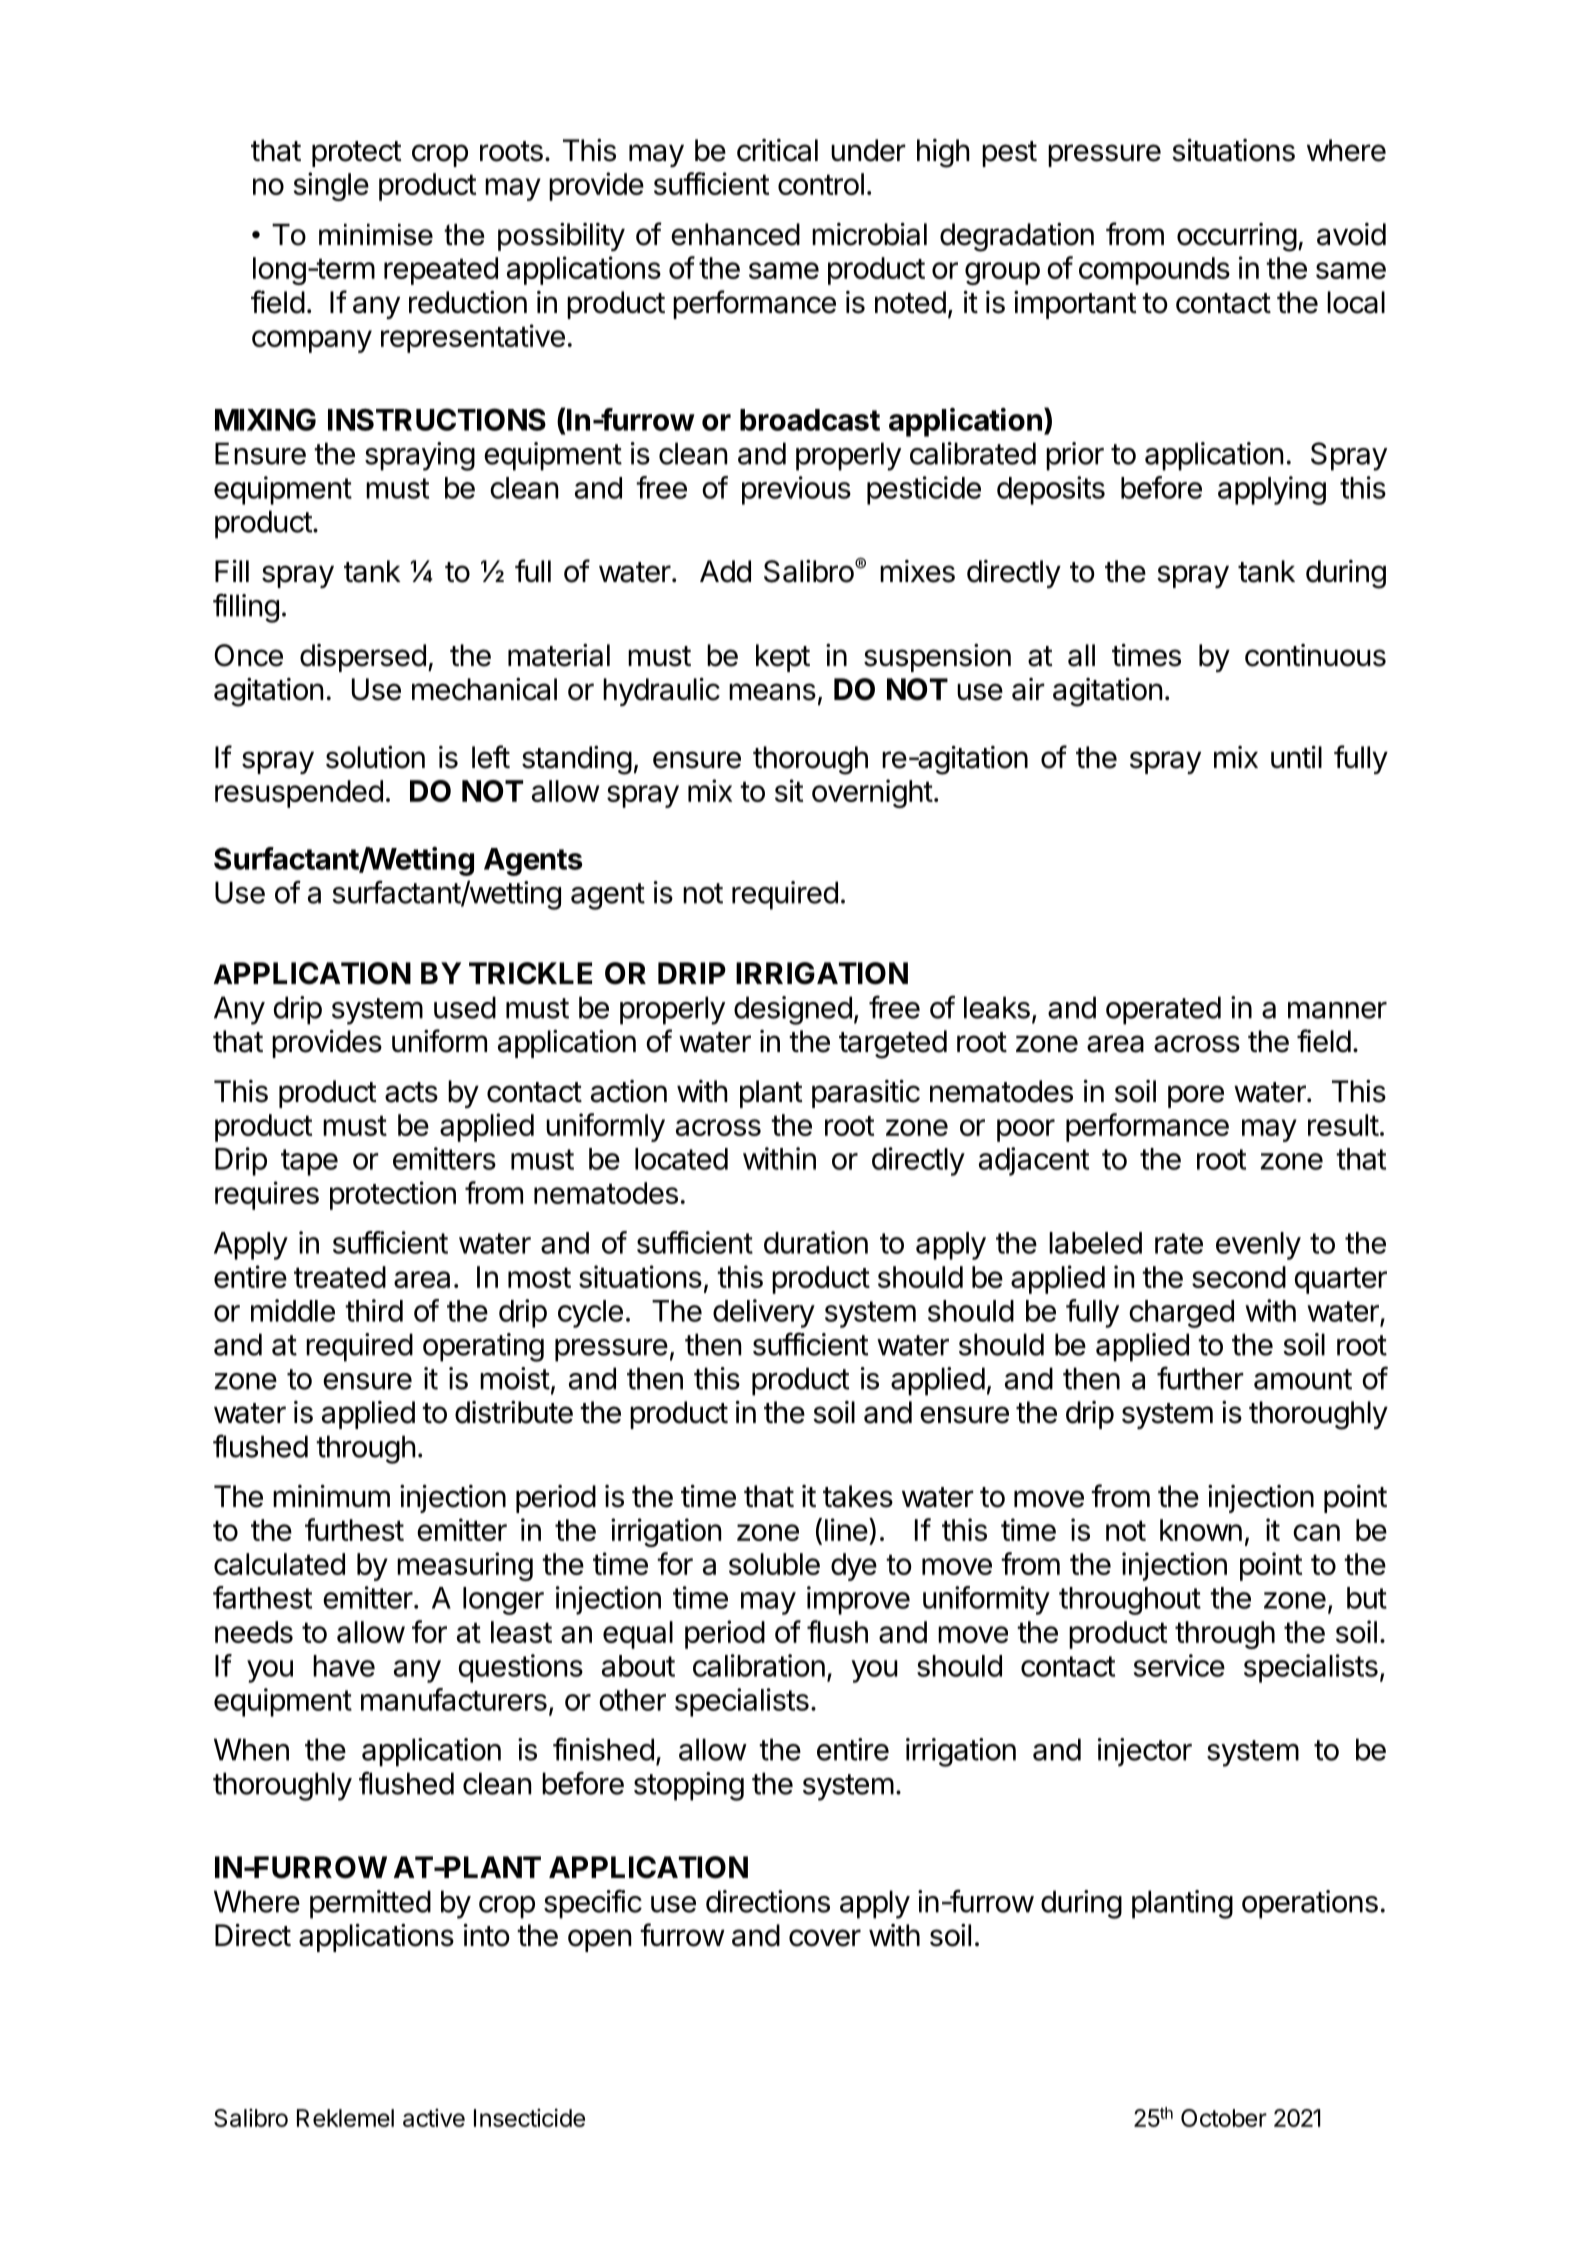  Describe the element at coordinates (825, 1938) in the image. I see `cover` at that location.
